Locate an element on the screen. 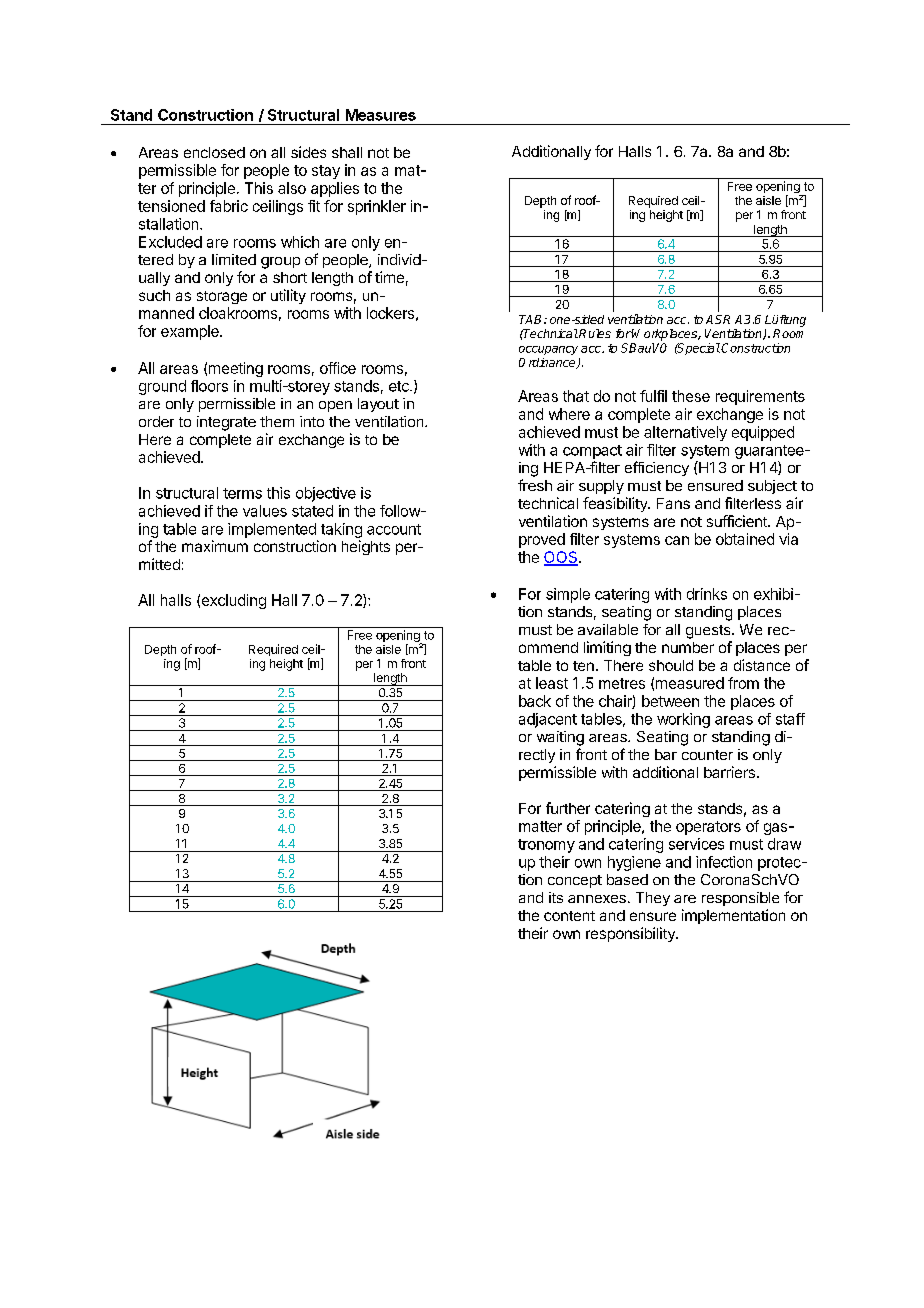  content is located at coordinates (569, 916).
